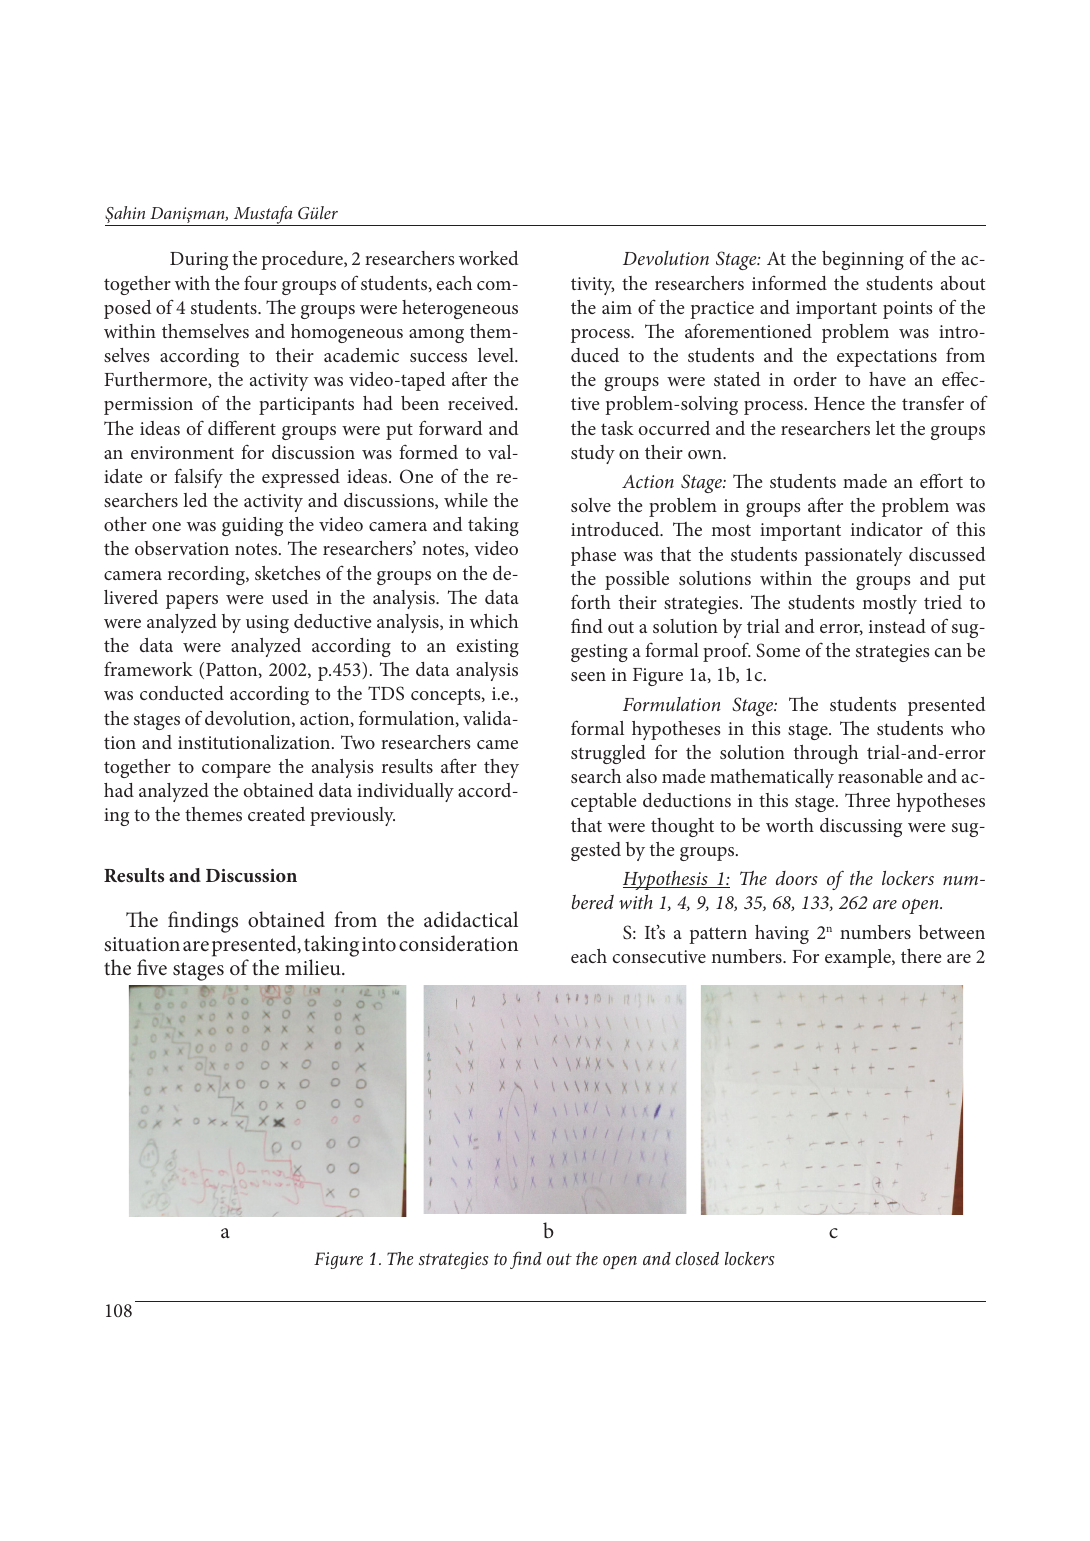 This screenshot has height=1541, width=1090. What do you see at coordinates (863, 260) in the screenshot?
I see `beginning` at bounding box center [863, 260].
